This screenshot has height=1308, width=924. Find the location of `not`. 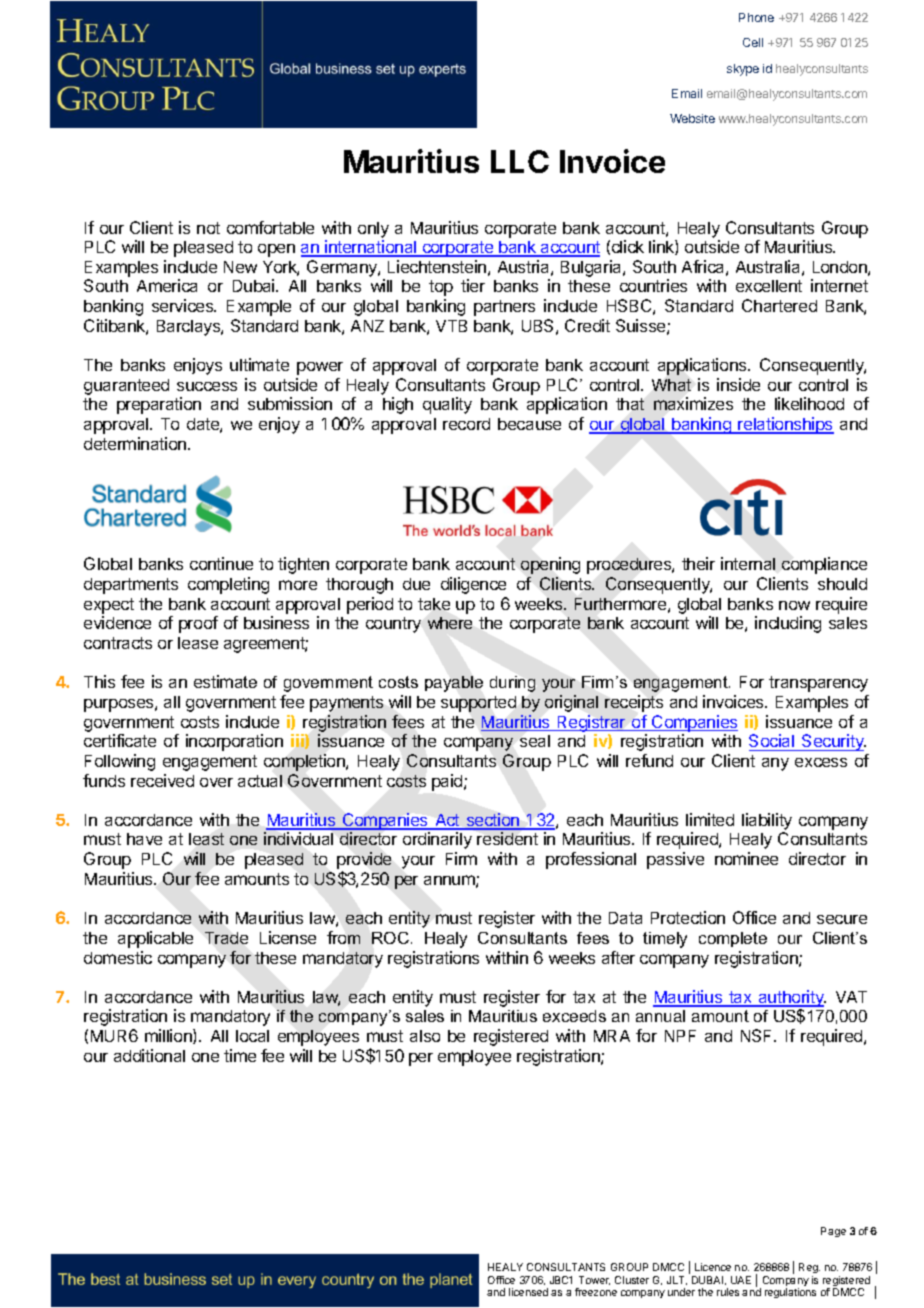

not is located at coordinates (208, 228).
